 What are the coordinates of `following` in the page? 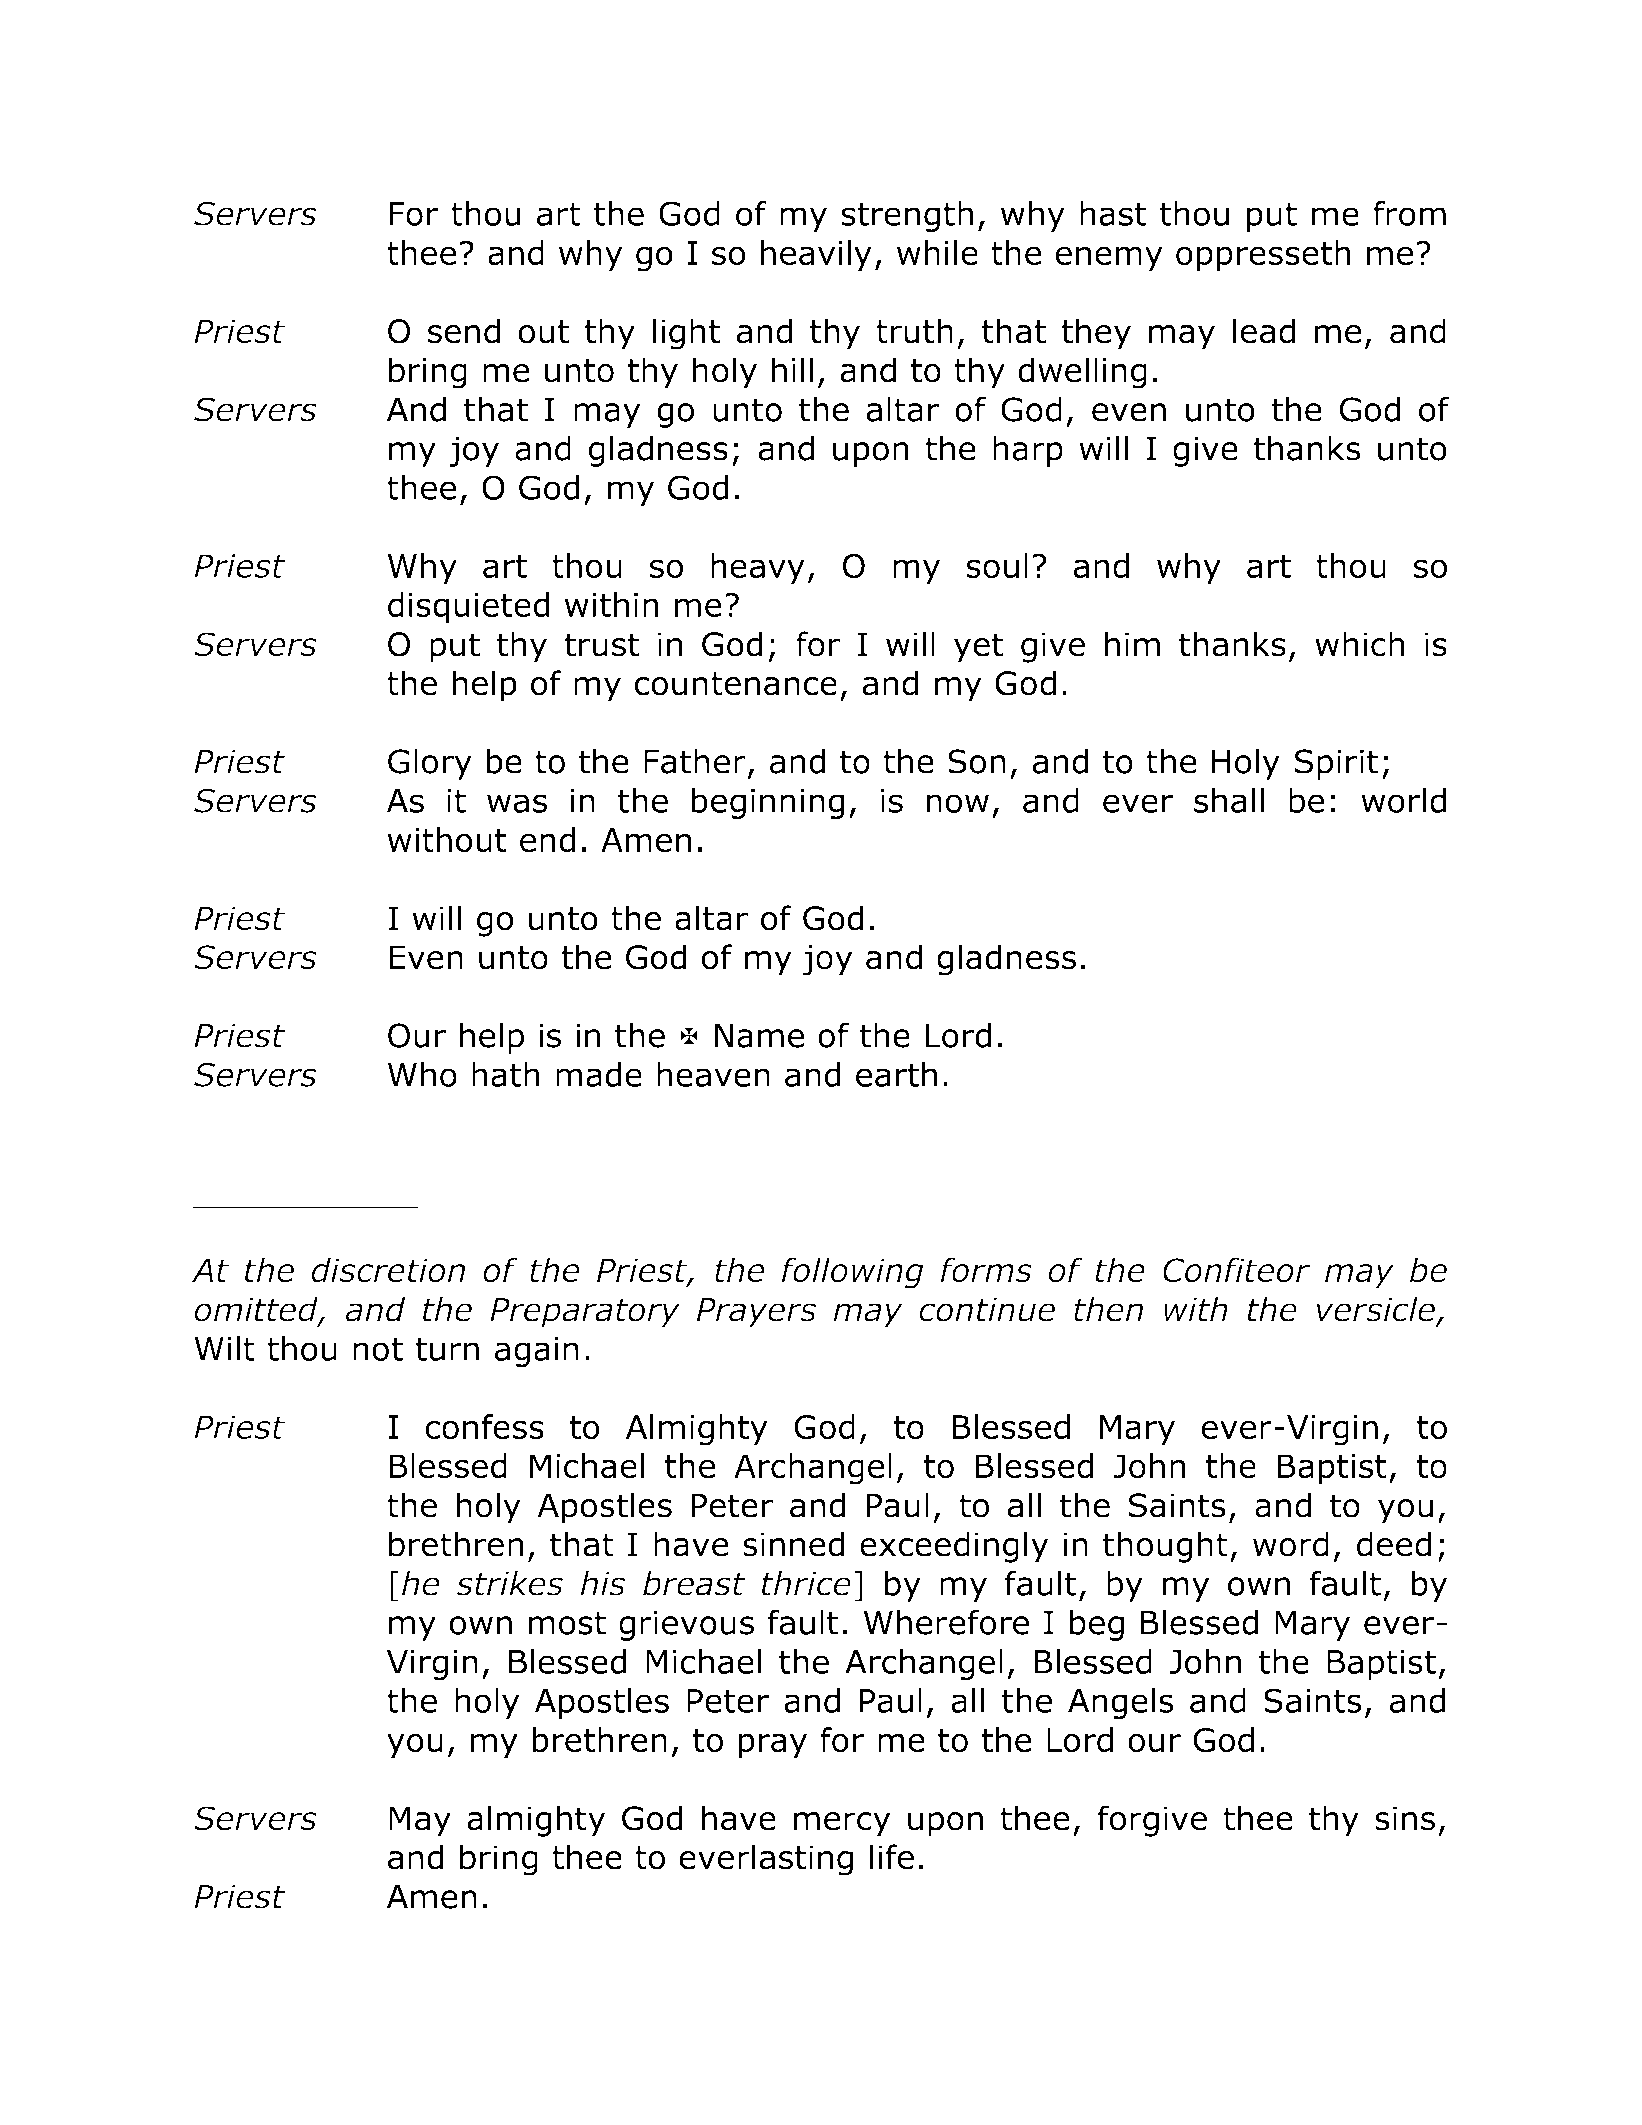 It's located at (853, 1273).
